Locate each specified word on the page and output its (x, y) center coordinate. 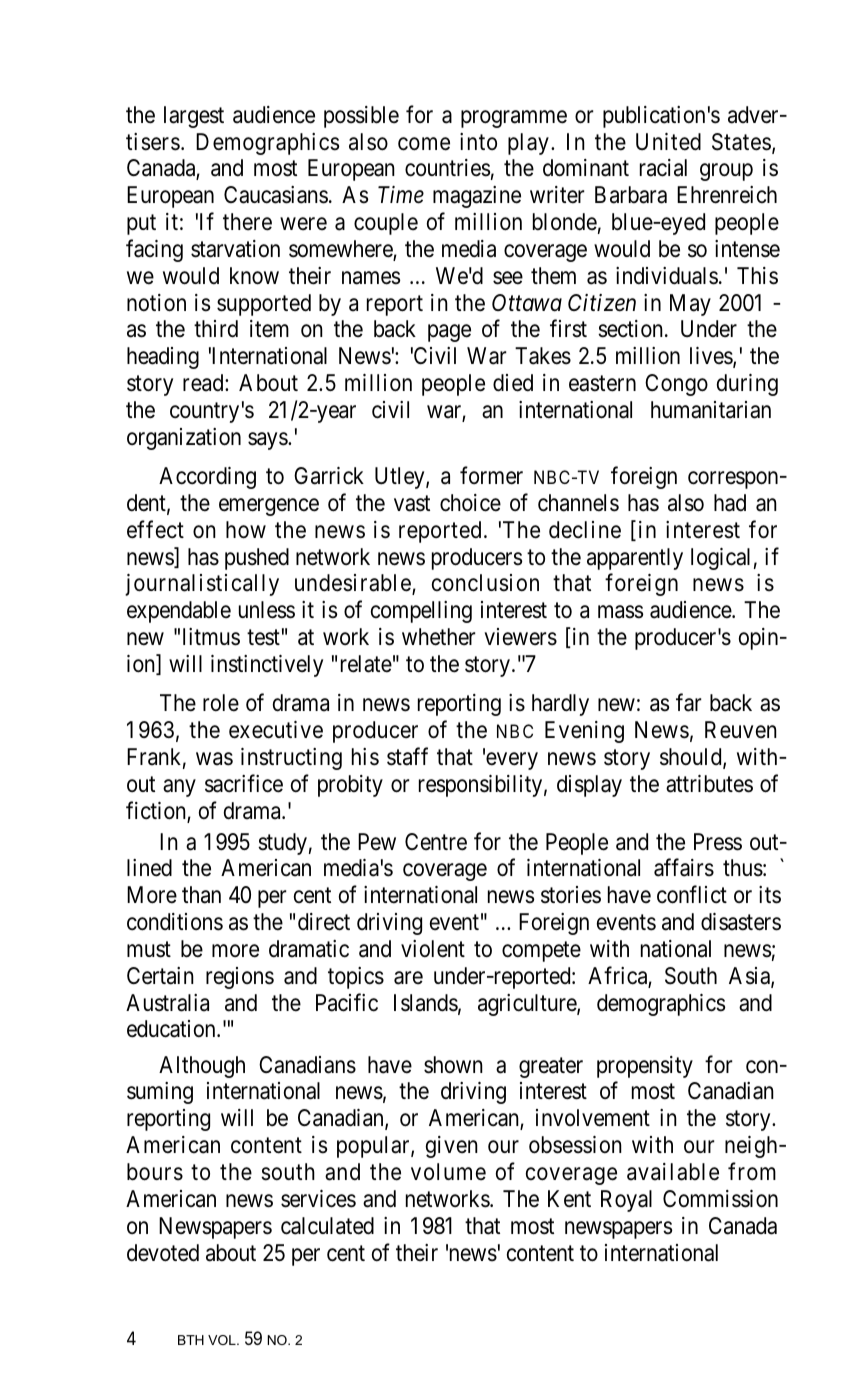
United (668, 142)
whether (439, 637)
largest (194, 117)
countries (447, 168)
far (689, 703)
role (221, 703)
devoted (163, 1253)
